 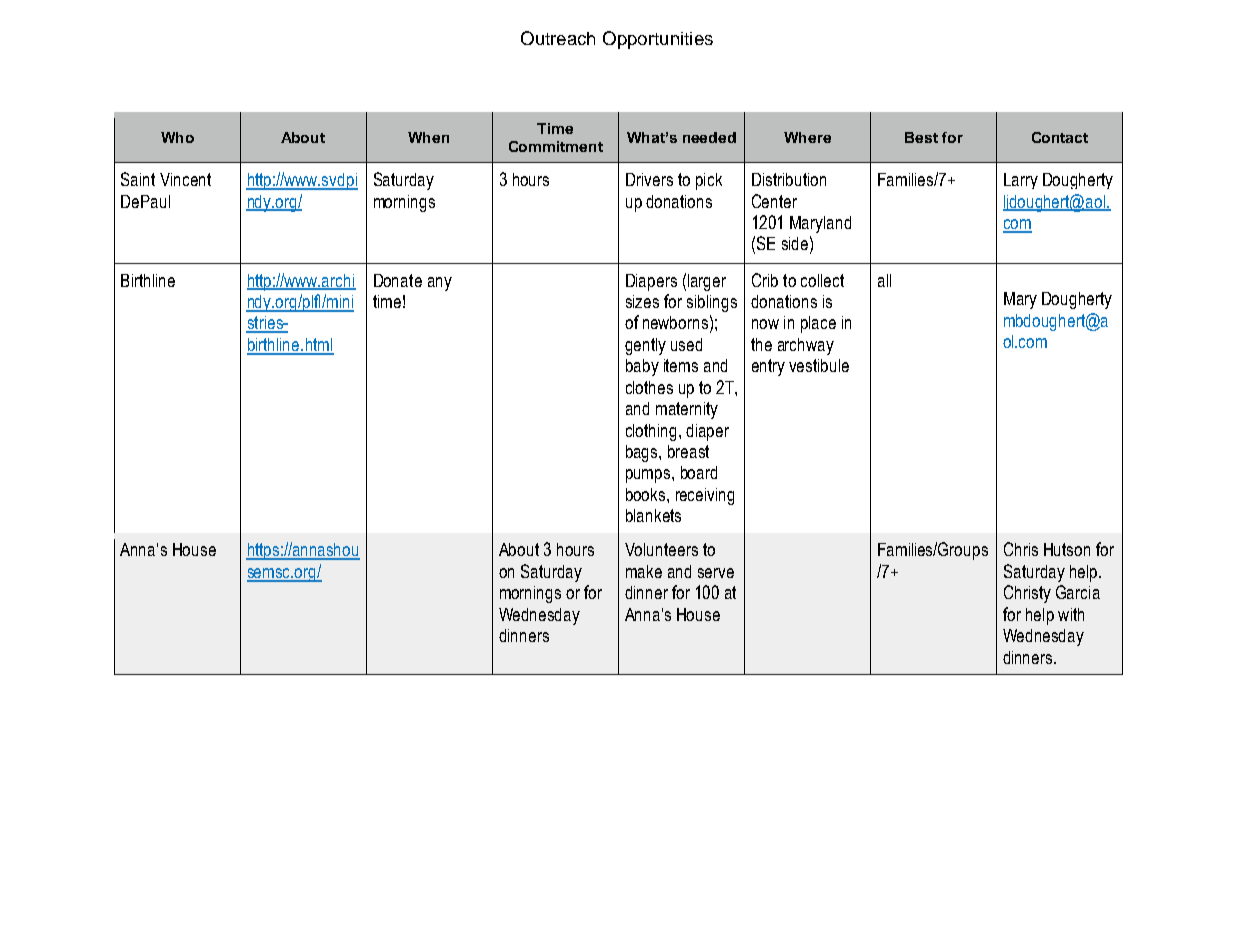 What do you see at coordinates (921, 137) in the page?
I see `Best` at bounding box center [921, 137].
